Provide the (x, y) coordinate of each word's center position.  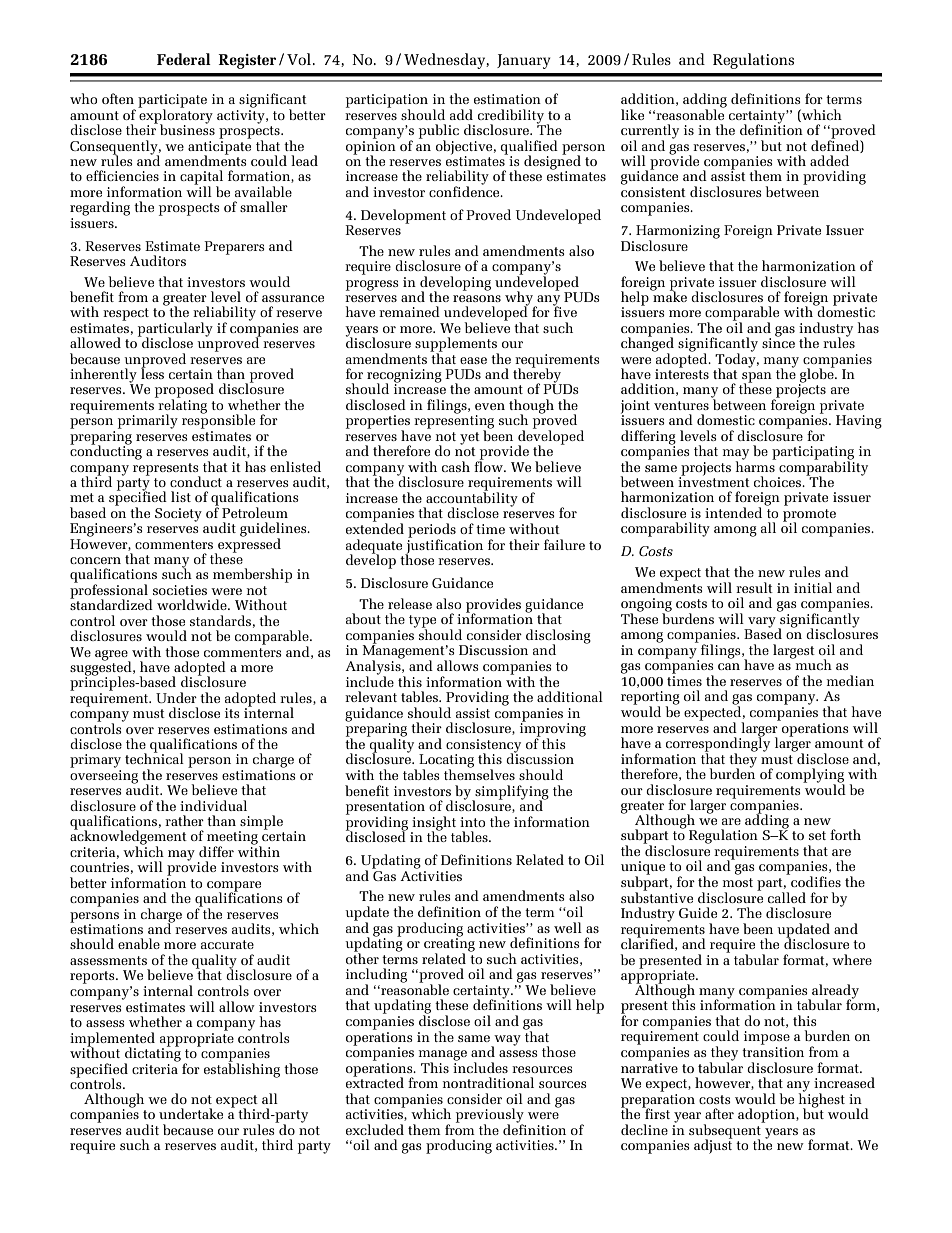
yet (470, 438)
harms (756, 465)
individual (213, 805)
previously (490, 1116)
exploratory (175, 116)
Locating (446, 762)
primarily (148, 421)
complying (810, 776)
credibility (512, 117)
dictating (152, 1054)
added (829, 160)
